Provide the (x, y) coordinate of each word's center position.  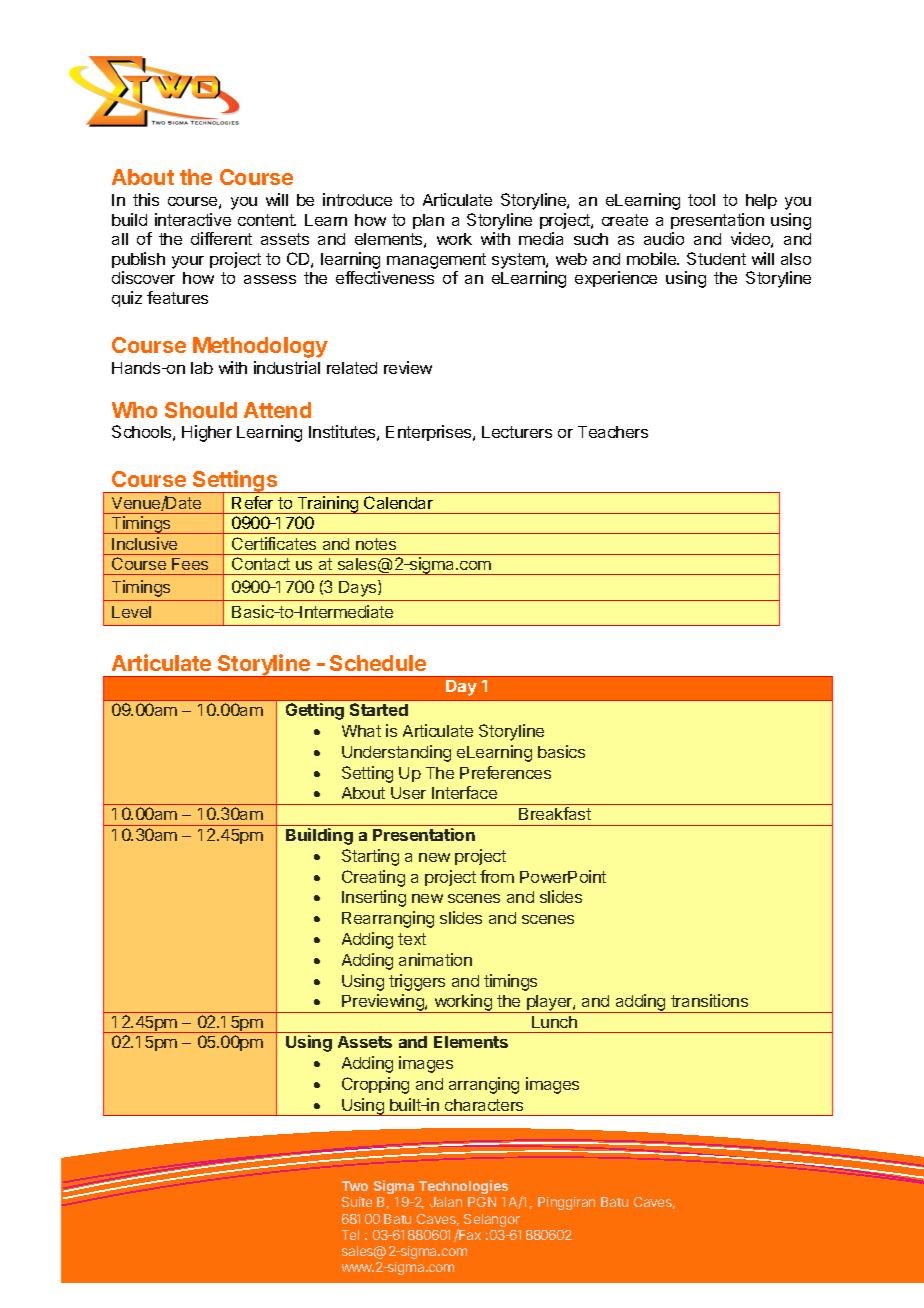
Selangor (492, 1220)
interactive (193, 219)
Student (716, 258)
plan (428, 221)
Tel (350, 1235)
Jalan (446, 1202)
